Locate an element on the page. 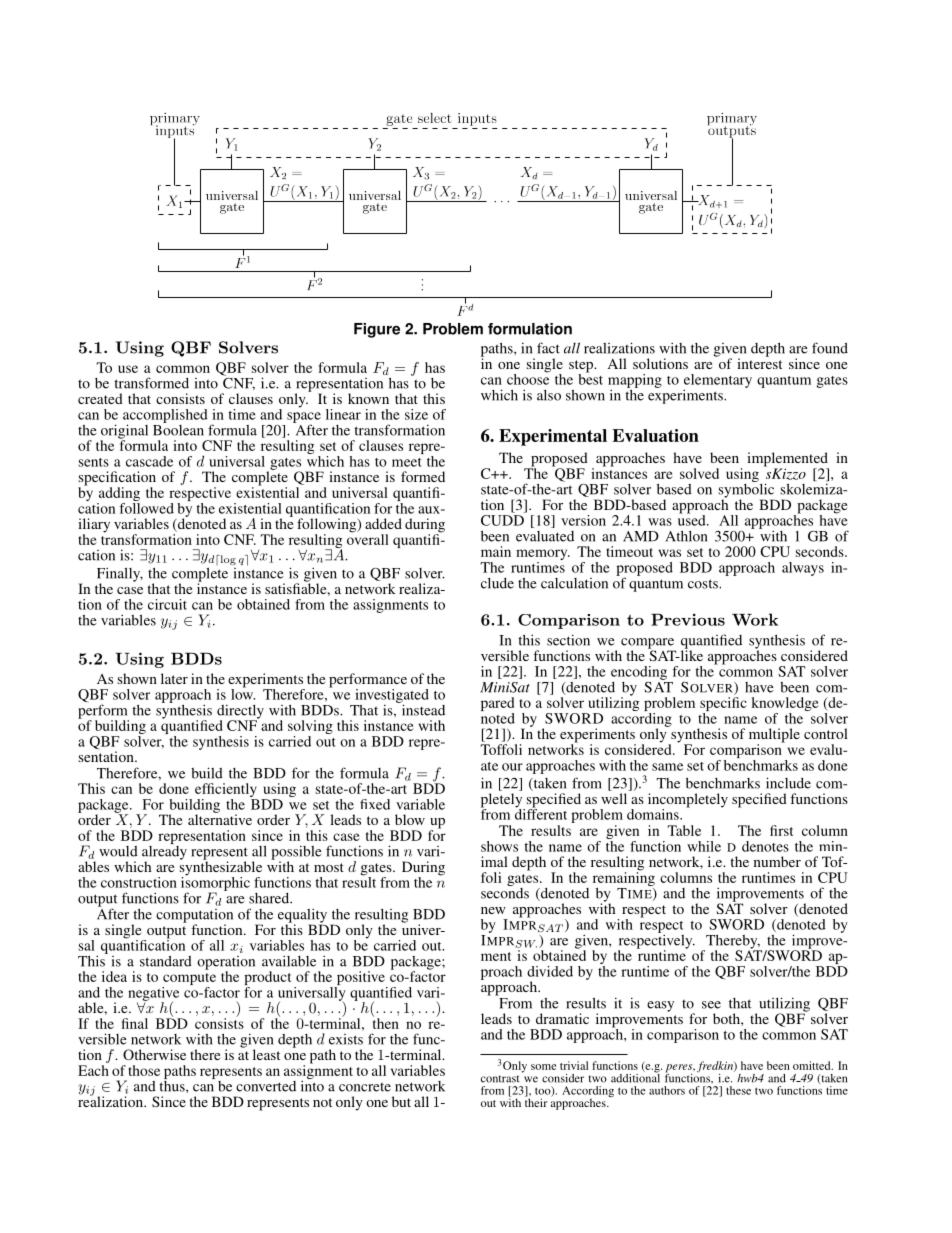 This image has width=952, height=1233. knowledge is located at coordinates (785, 705).
